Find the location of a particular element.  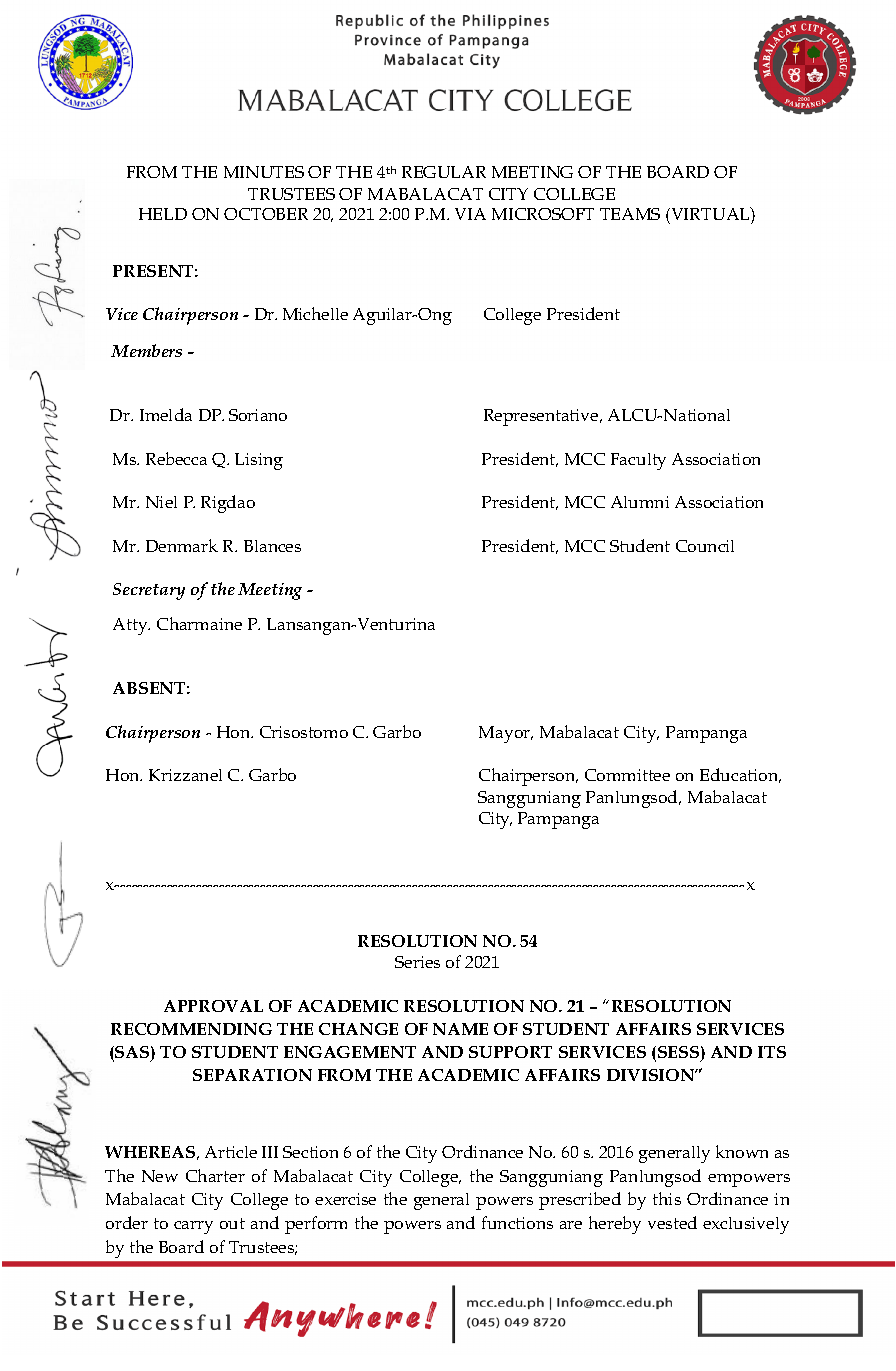

this is located at coordinates (667, 1198).
